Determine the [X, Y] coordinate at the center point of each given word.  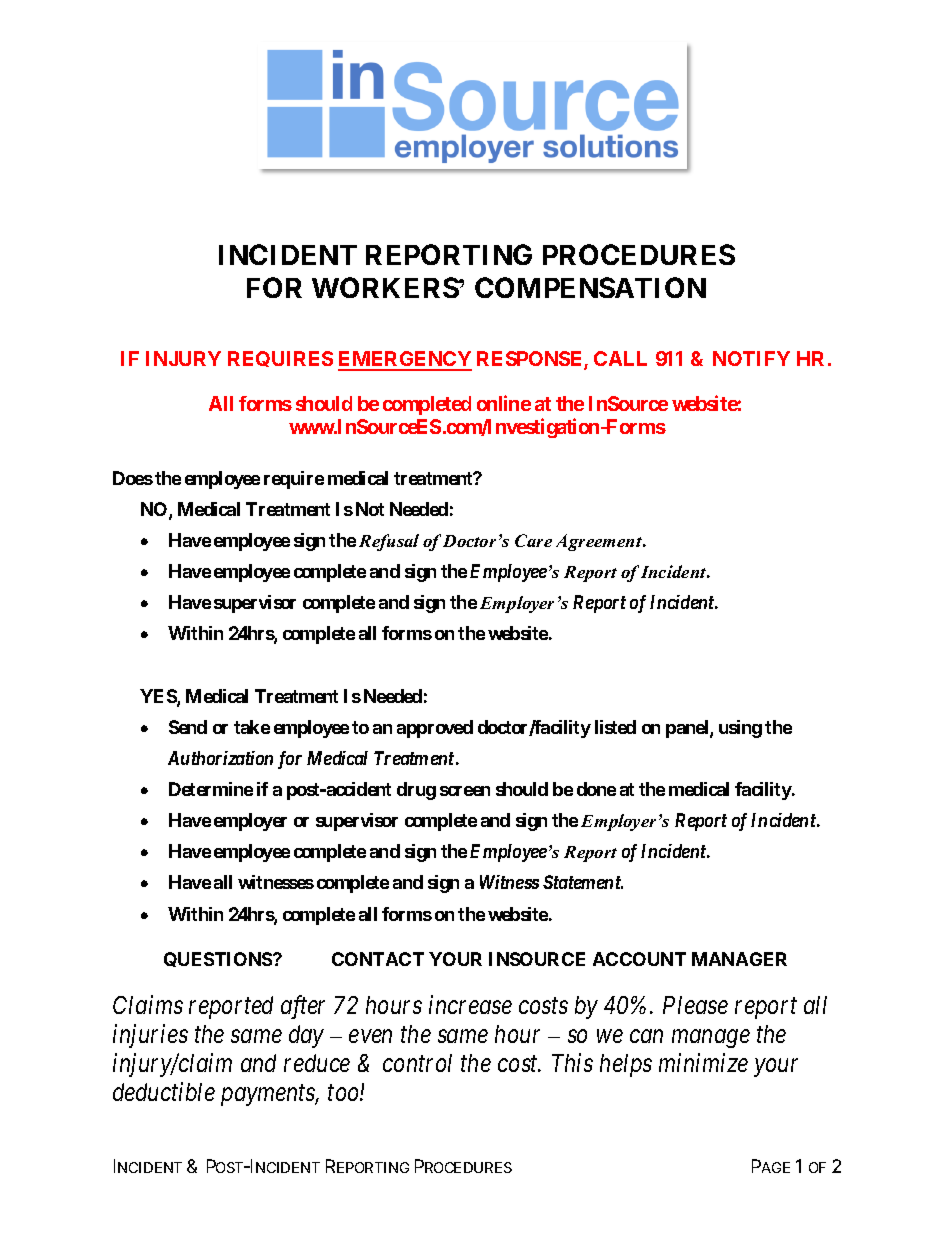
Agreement [600, 542]
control [417, 1063]
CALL [620, 358]
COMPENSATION [590, 287]
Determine [211, 789]
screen [465, 791]
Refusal [389, 542]
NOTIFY [751, 358]
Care [533, 540]
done [596, 789]
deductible [164, 1091]
